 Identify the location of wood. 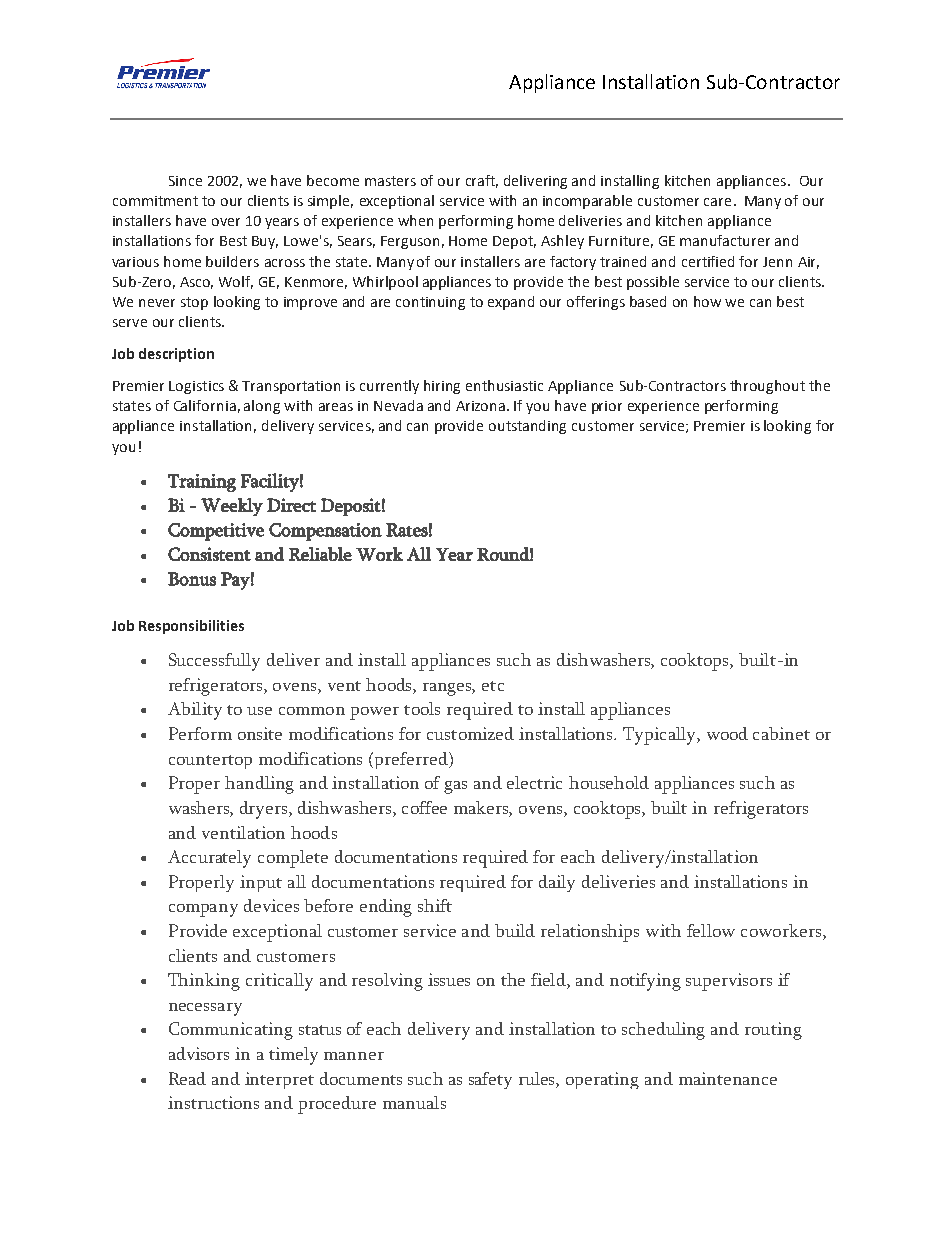
(727, 733).
